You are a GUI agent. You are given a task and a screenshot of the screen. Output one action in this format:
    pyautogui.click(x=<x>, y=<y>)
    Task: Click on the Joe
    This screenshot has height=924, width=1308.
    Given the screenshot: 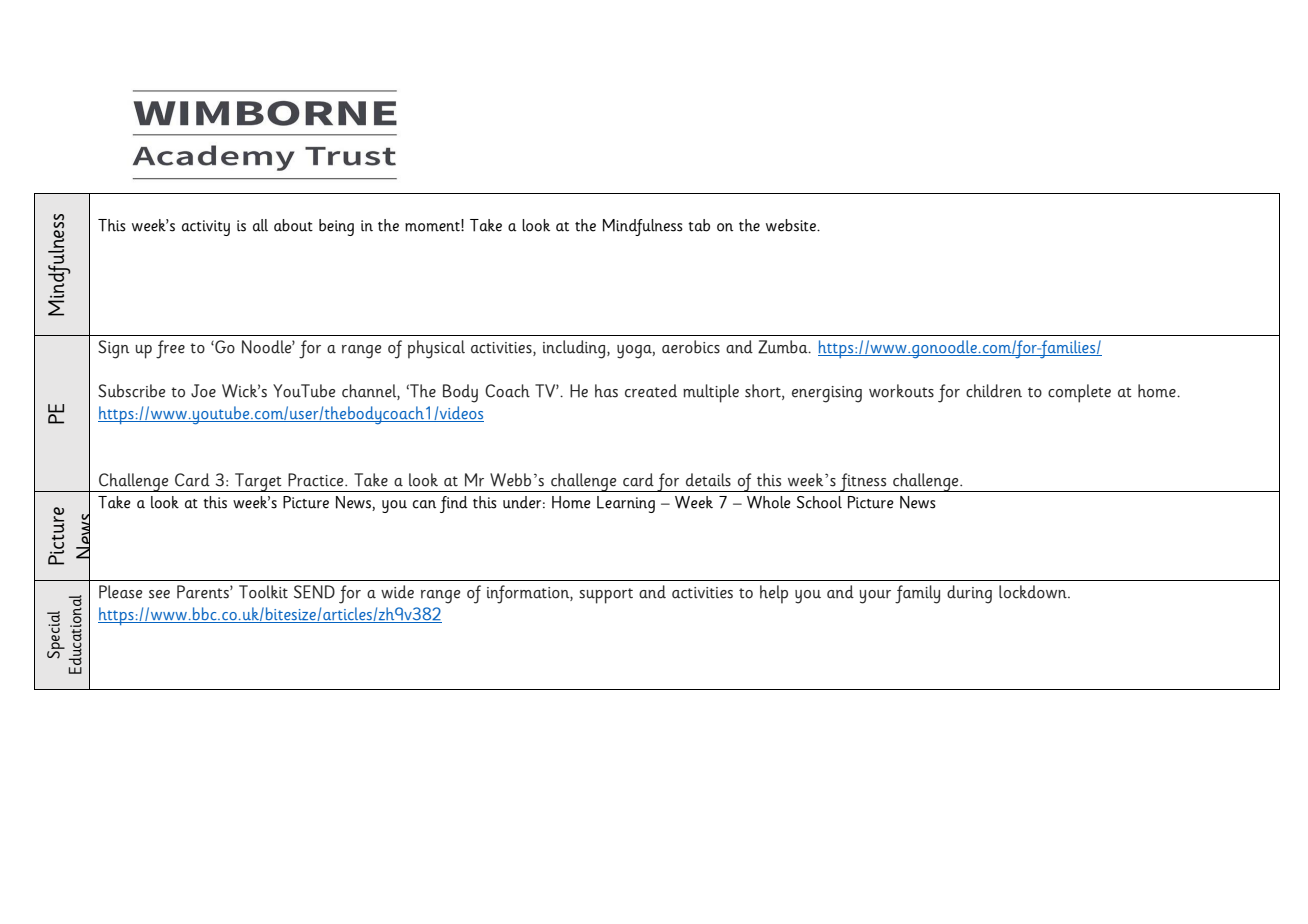 What is the action you would take?
    pyautogui.click(x=203, y=391)
